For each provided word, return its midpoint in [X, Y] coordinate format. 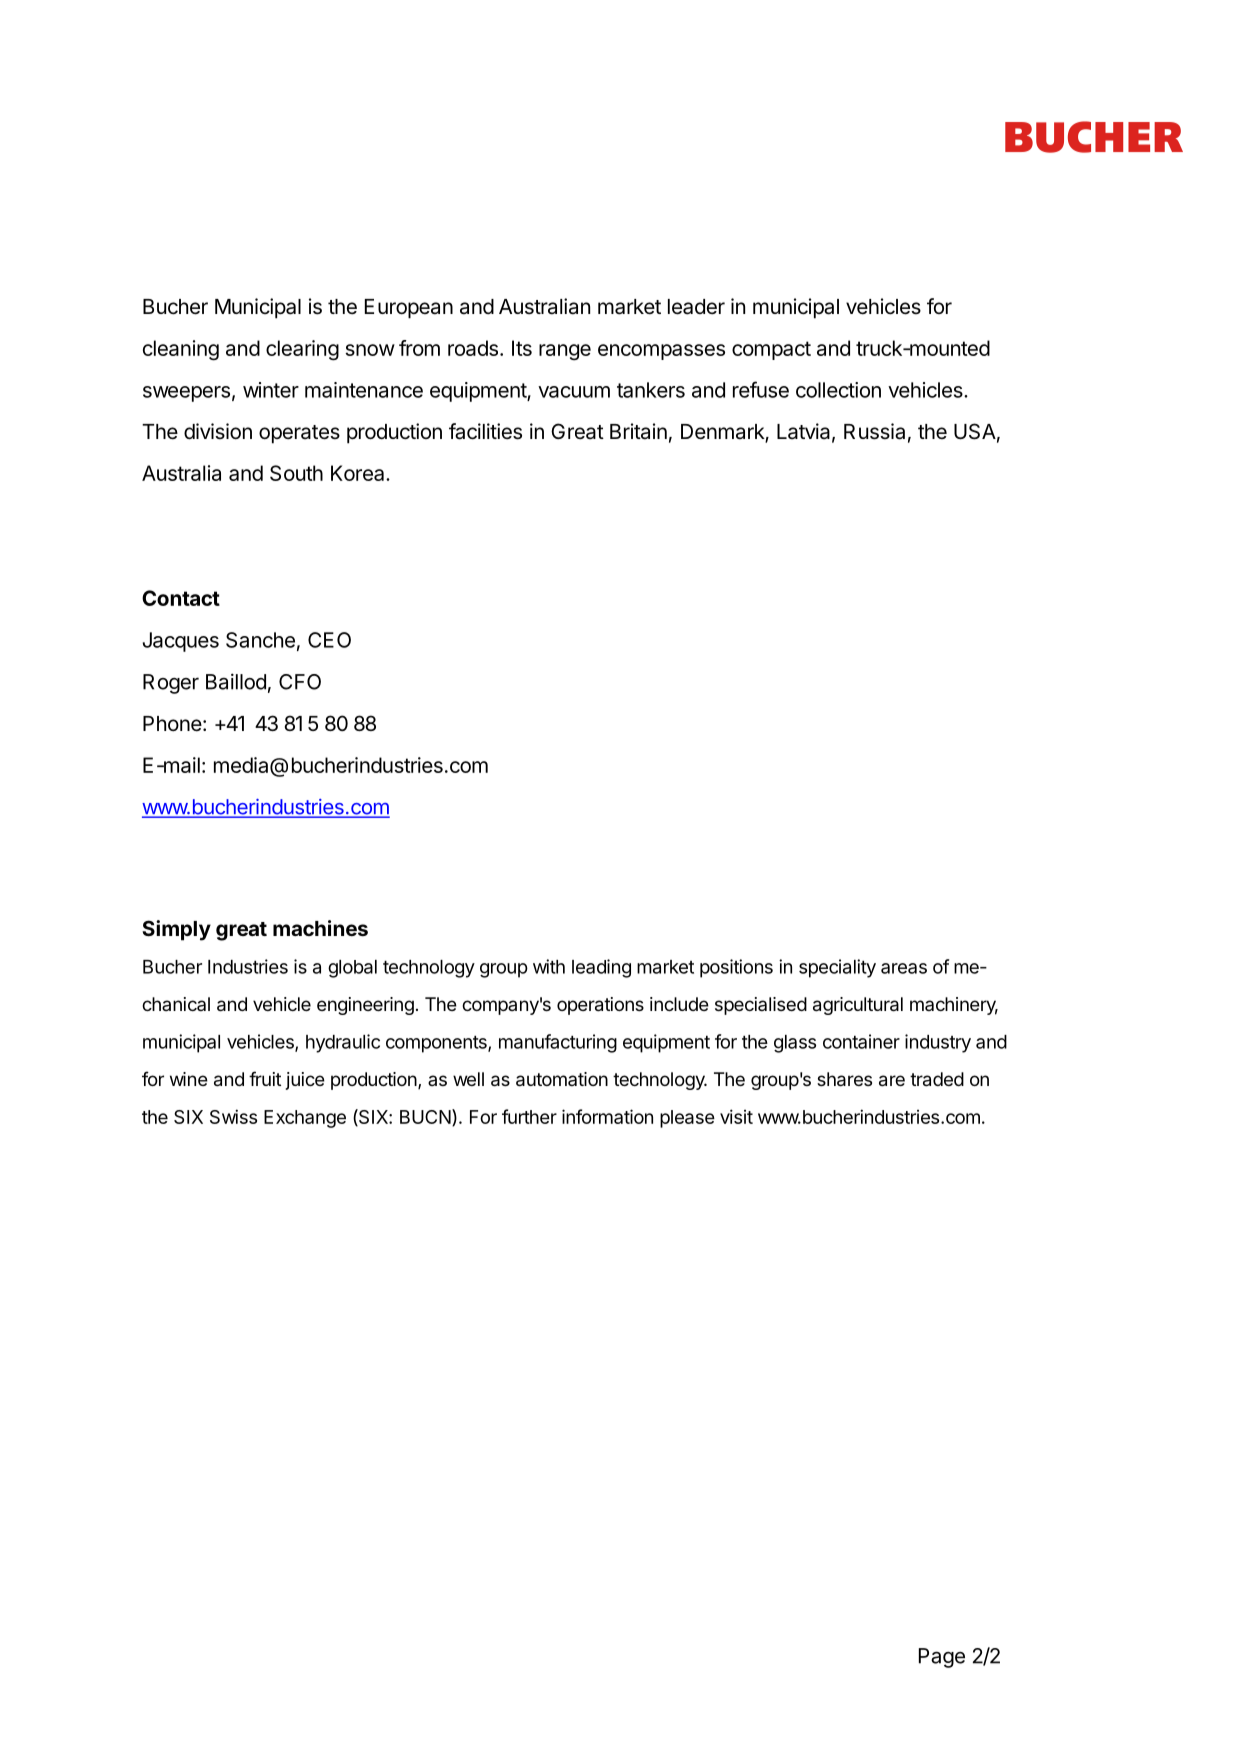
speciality [837, 968]
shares [844, 1079]
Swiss [233, 1116]
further [529, 1116]
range [565, 352]
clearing [302, 350]
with [549, 966]
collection [838, 390]
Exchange [305, 1119]
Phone [172, 724]
